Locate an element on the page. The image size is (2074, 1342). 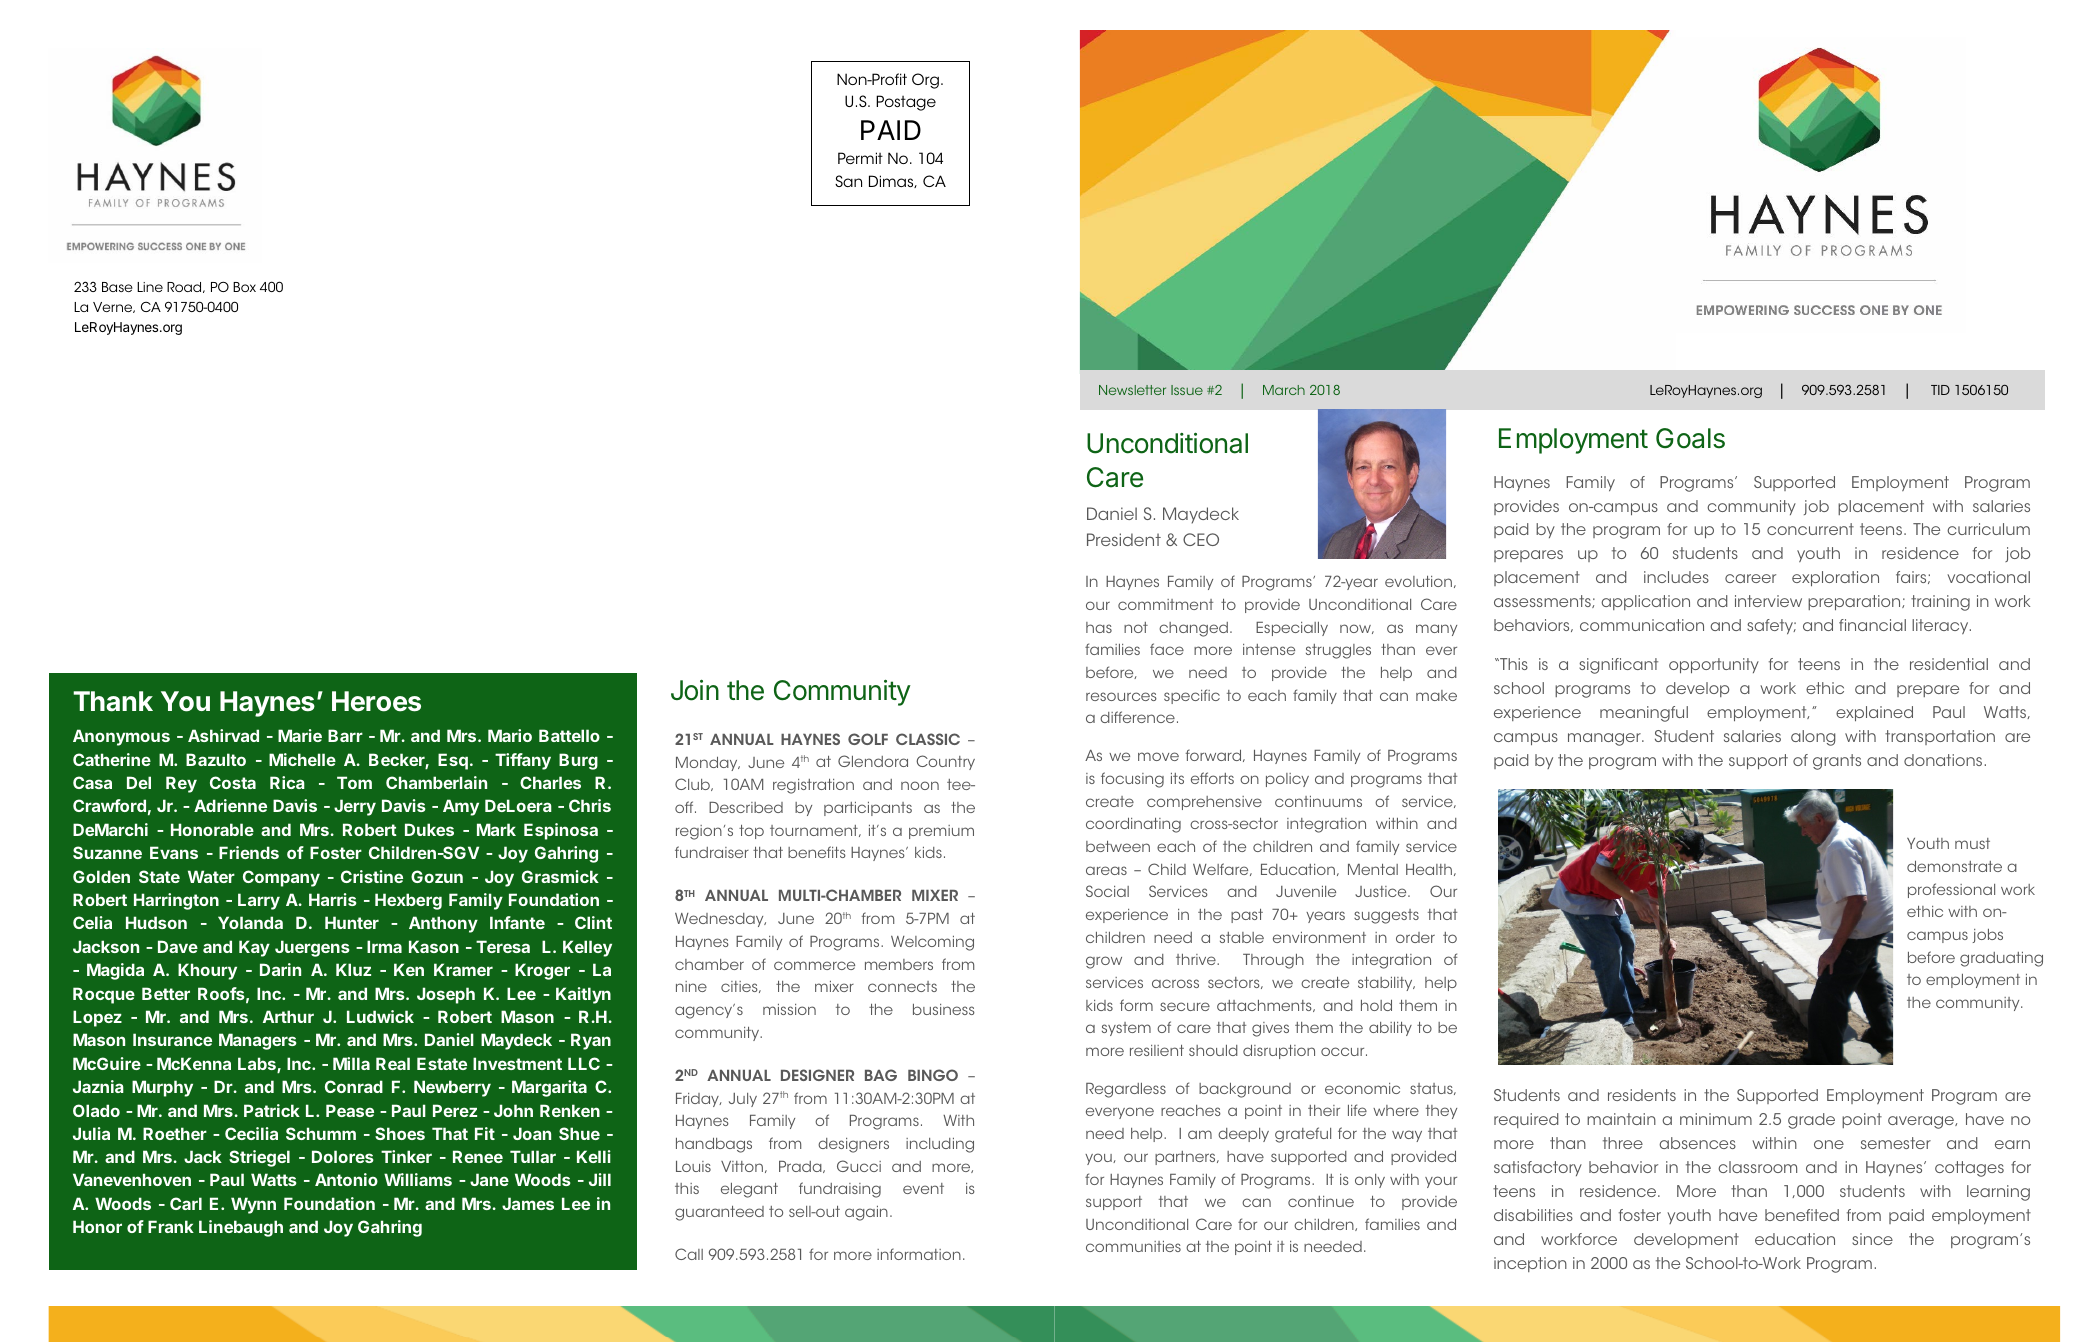
Wynn is located at coordinates (253, 1205).
